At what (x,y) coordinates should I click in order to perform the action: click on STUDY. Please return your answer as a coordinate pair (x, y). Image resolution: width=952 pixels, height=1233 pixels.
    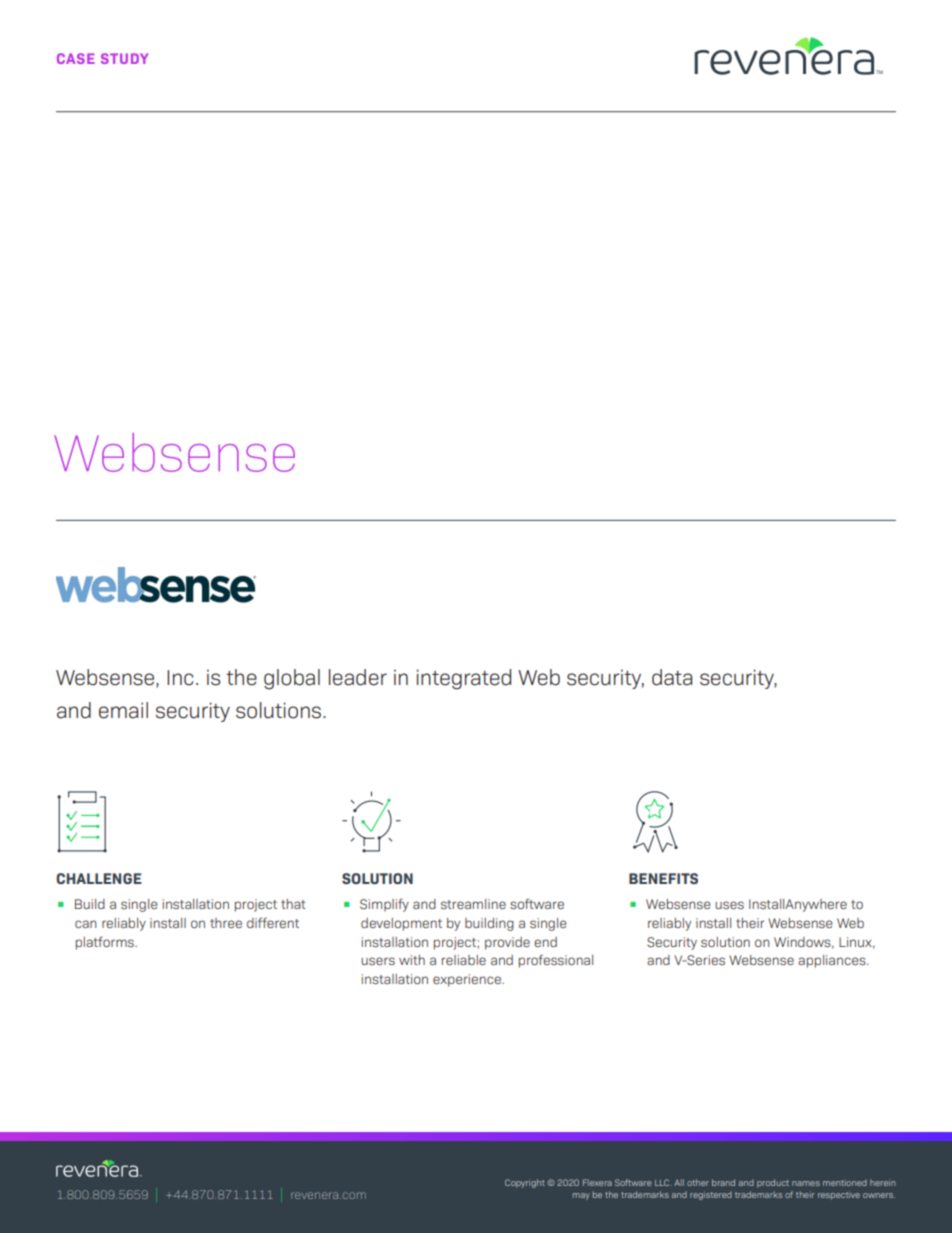
    Looking at the image, I should click on (124, 58).
